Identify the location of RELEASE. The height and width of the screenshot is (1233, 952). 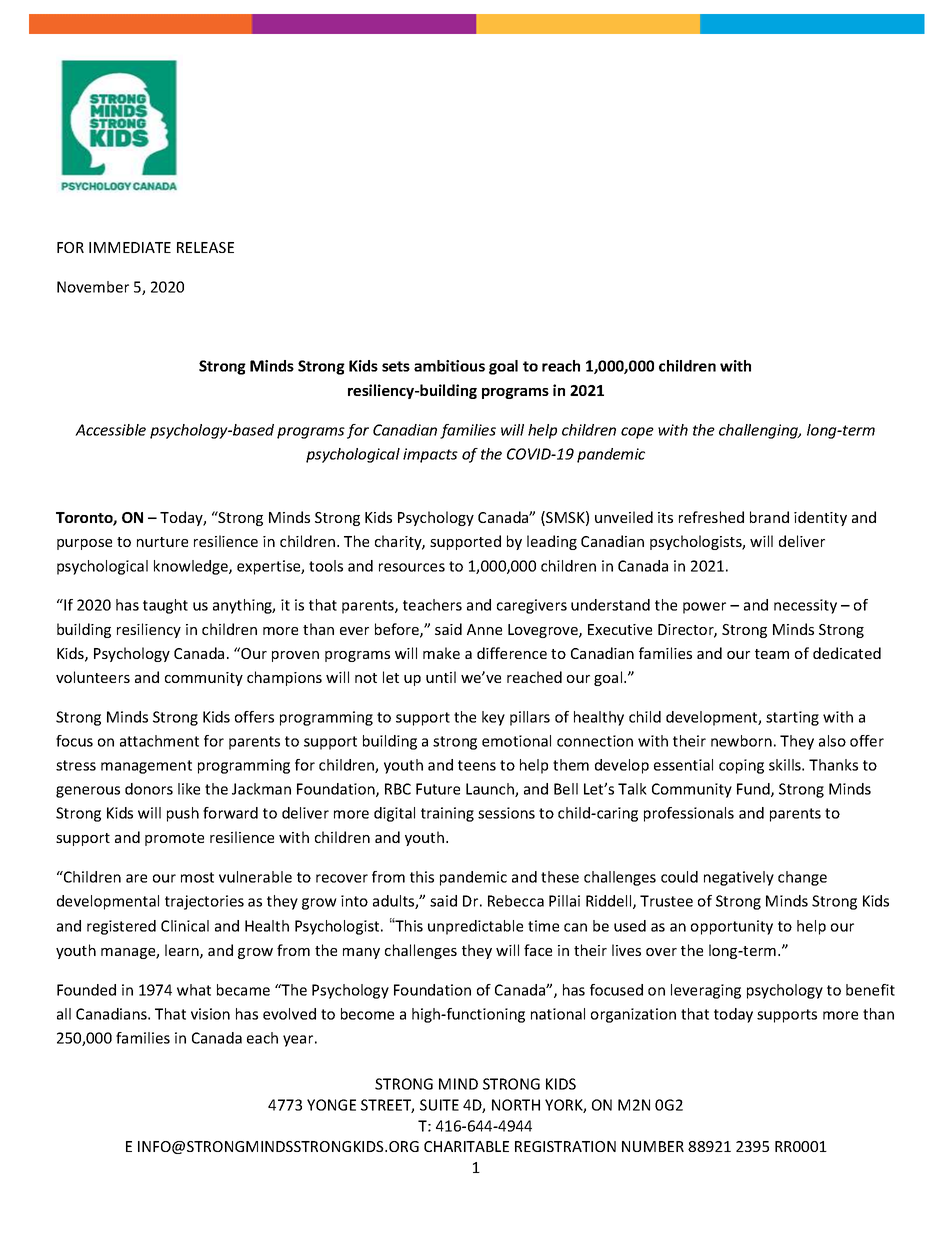
(205, 247).
